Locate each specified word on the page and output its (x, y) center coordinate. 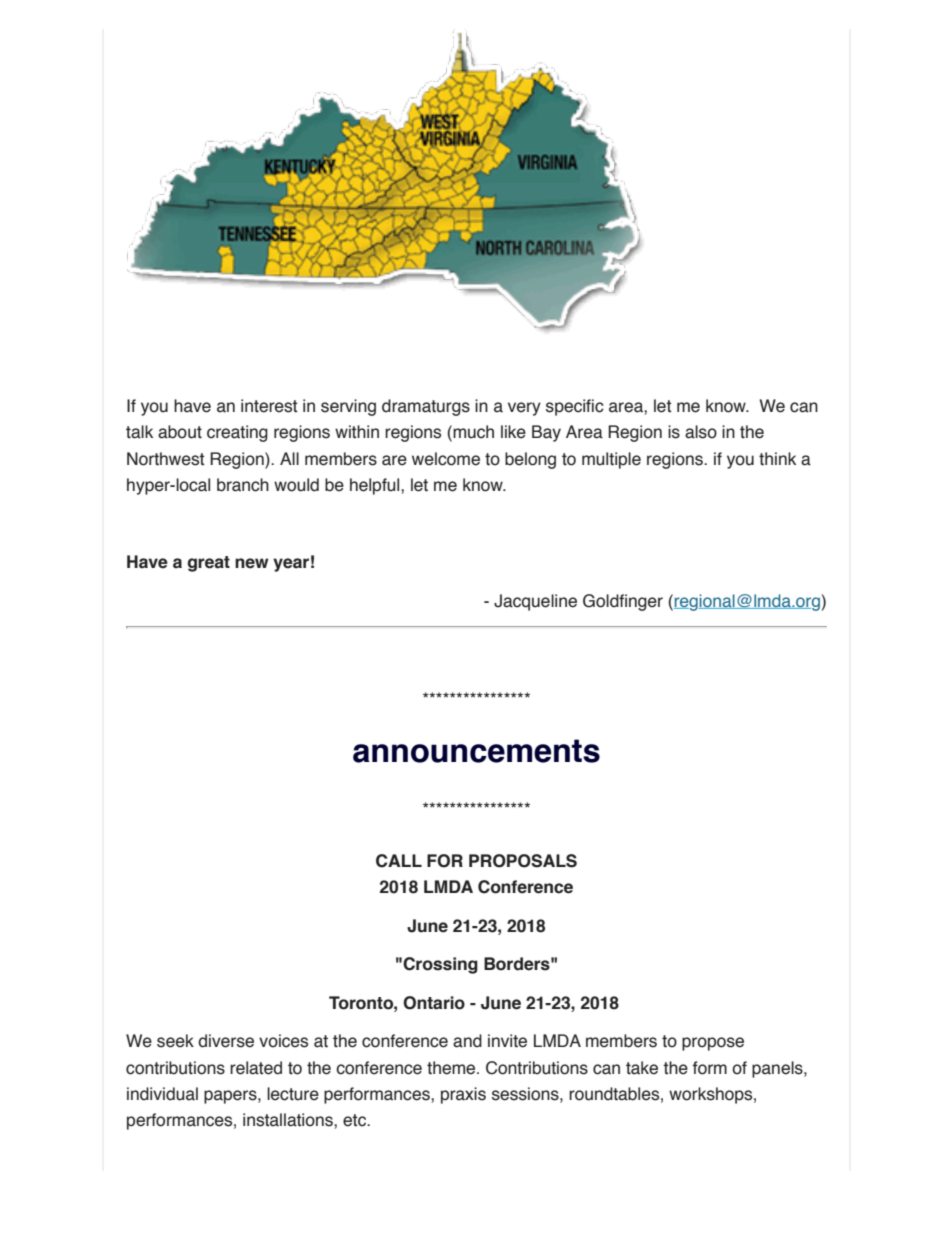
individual (162, 1094)
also (701, 432)
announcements (476, 751)
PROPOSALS (523, 861)
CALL (399, 861)
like (513, 432)
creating (237, 433)
